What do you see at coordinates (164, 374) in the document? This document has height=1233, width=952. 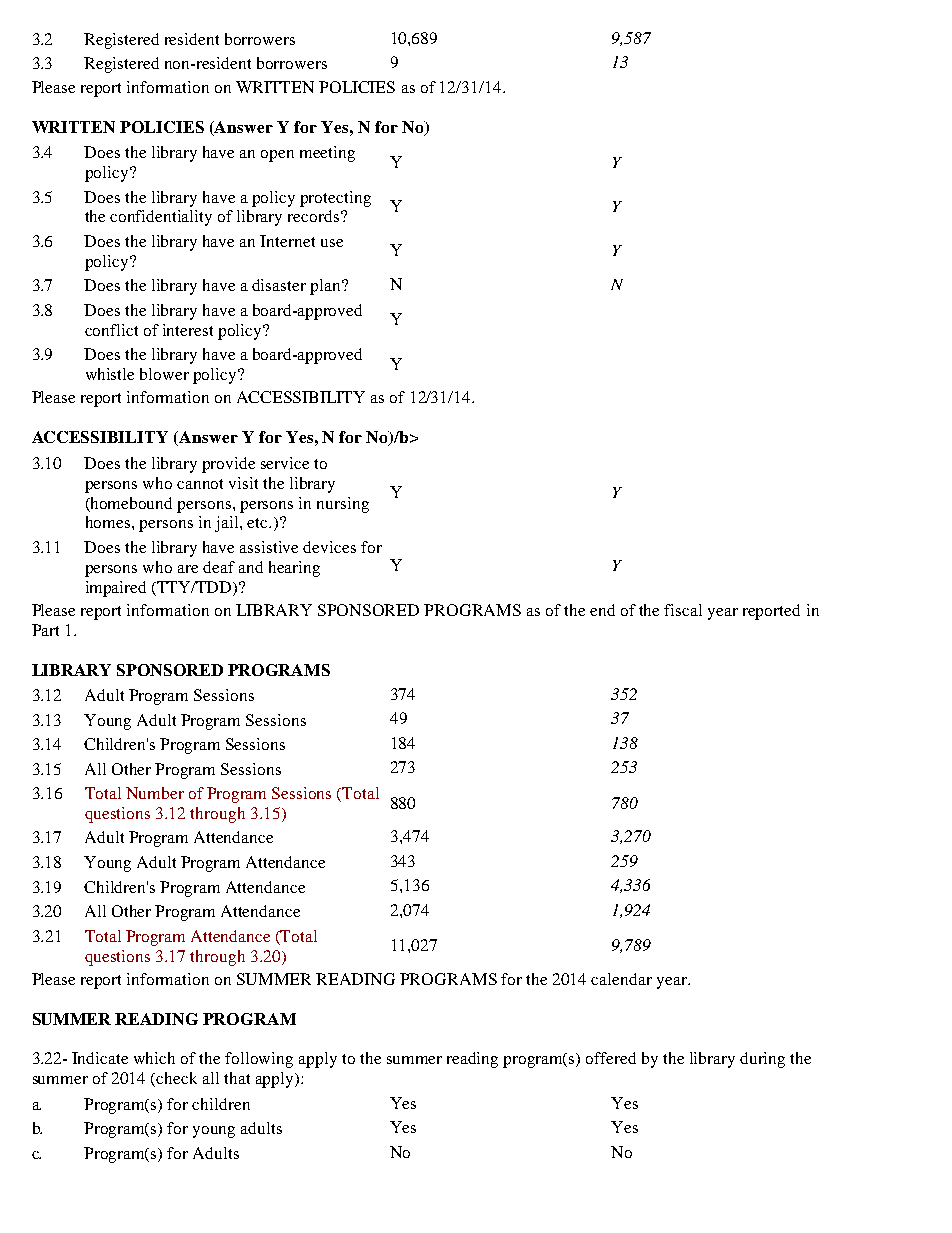 I see `blower` at bounding box center [164, 374].
